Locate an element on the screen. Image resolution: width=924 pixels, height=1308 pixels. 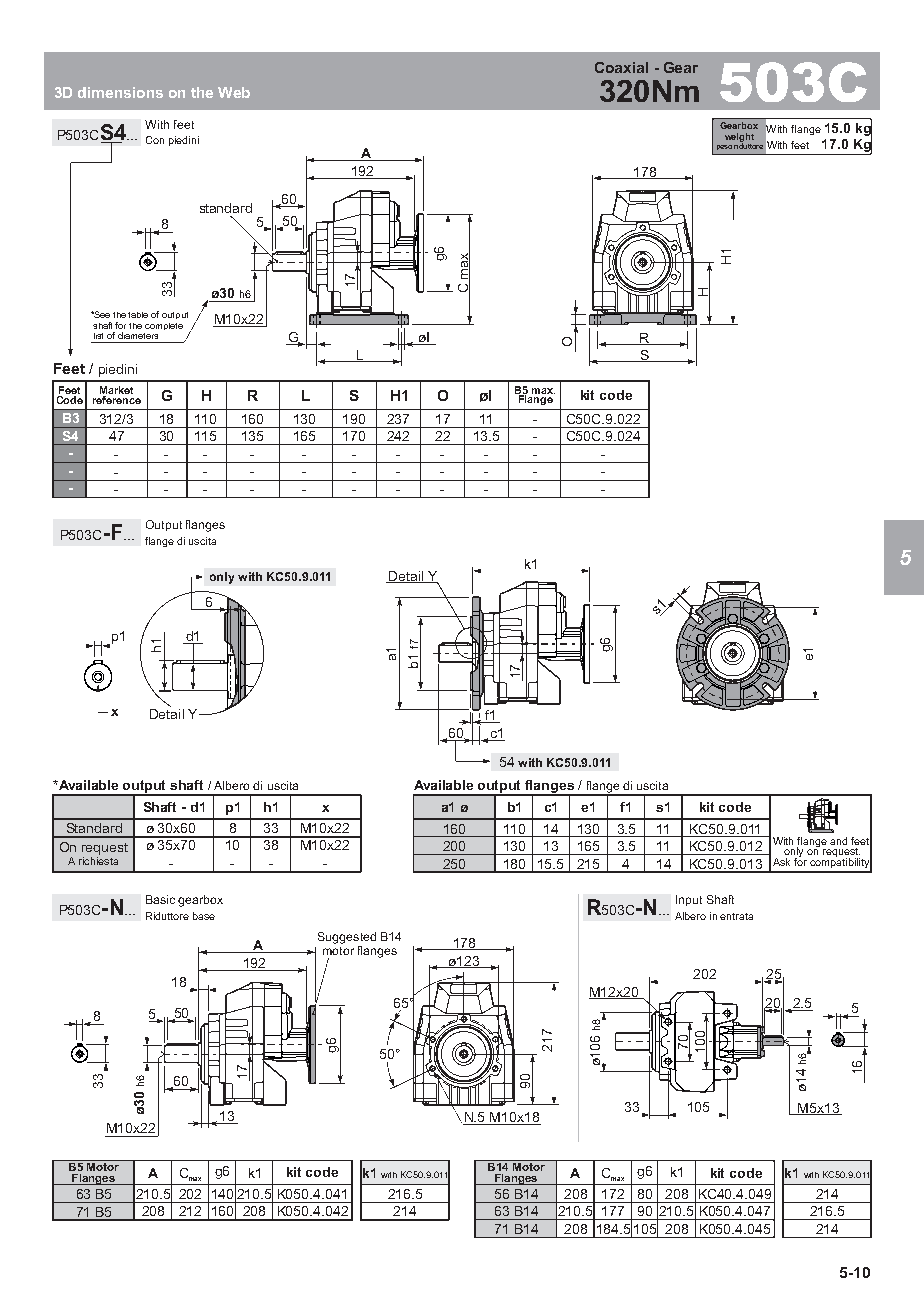
base is located at coordinates (204, 916).
